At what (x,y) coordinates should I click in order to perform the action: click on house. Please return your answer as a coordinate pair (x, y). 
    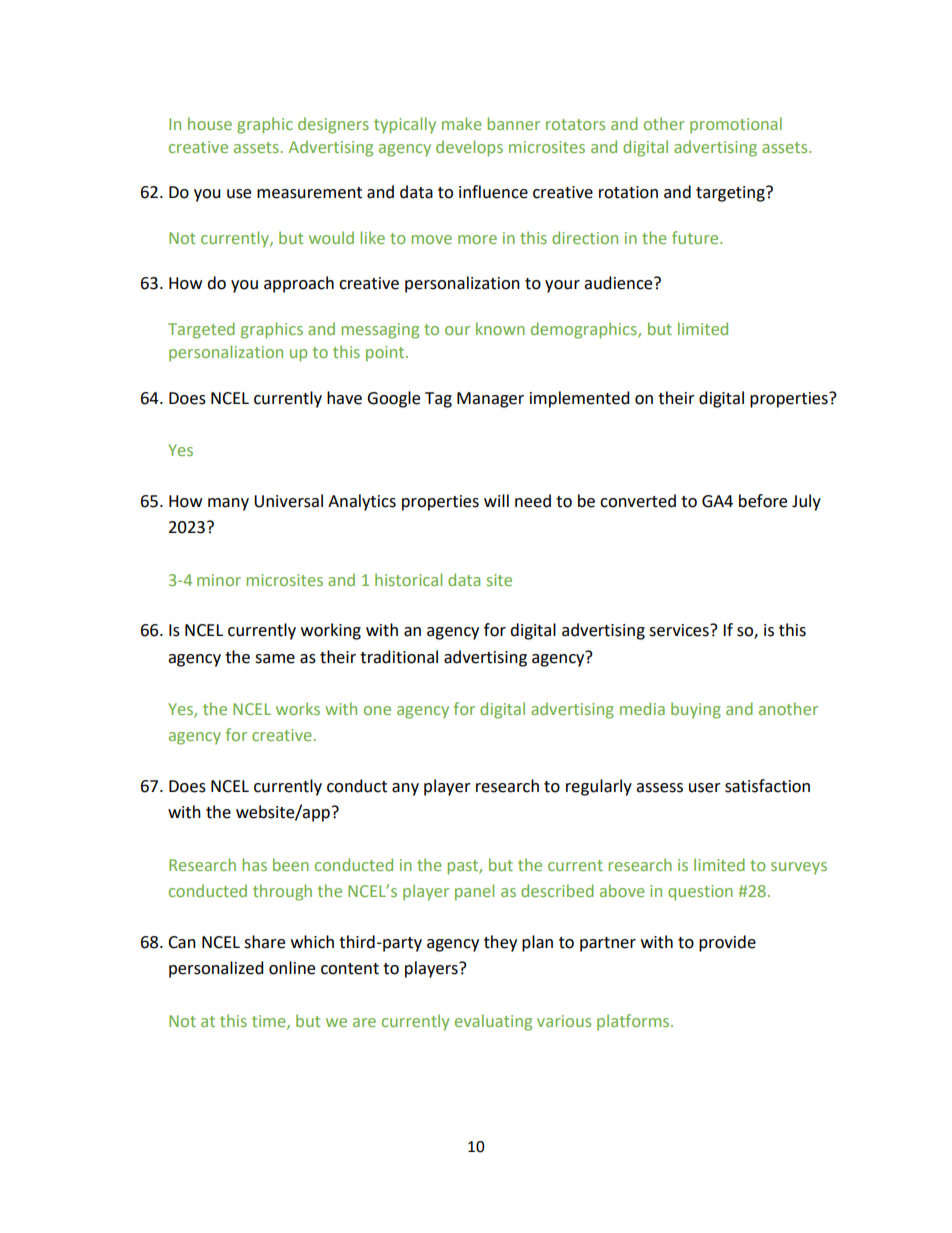
    Looking at the image, I should click on (210, 123).
